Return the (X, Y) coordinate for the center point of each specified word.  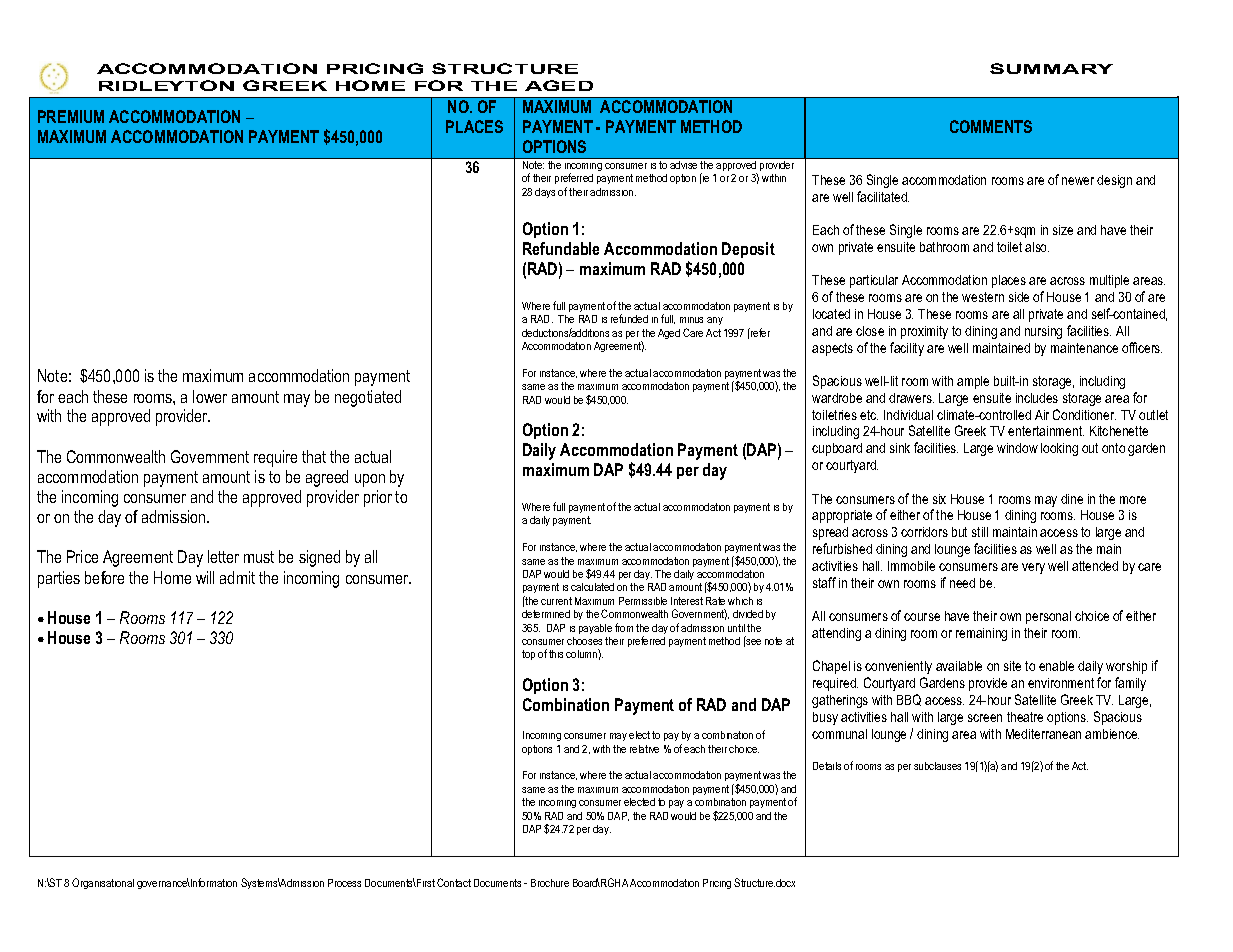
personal (1048, 617)
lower (210, 396)
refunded (629, 318)
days (545, 193)
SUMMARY (1051, 68)
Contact (454, 882)
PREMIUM (71, 116)
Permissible (643, 601)
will (205, 577)
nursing (1043, 332)
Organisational (103, 883)
